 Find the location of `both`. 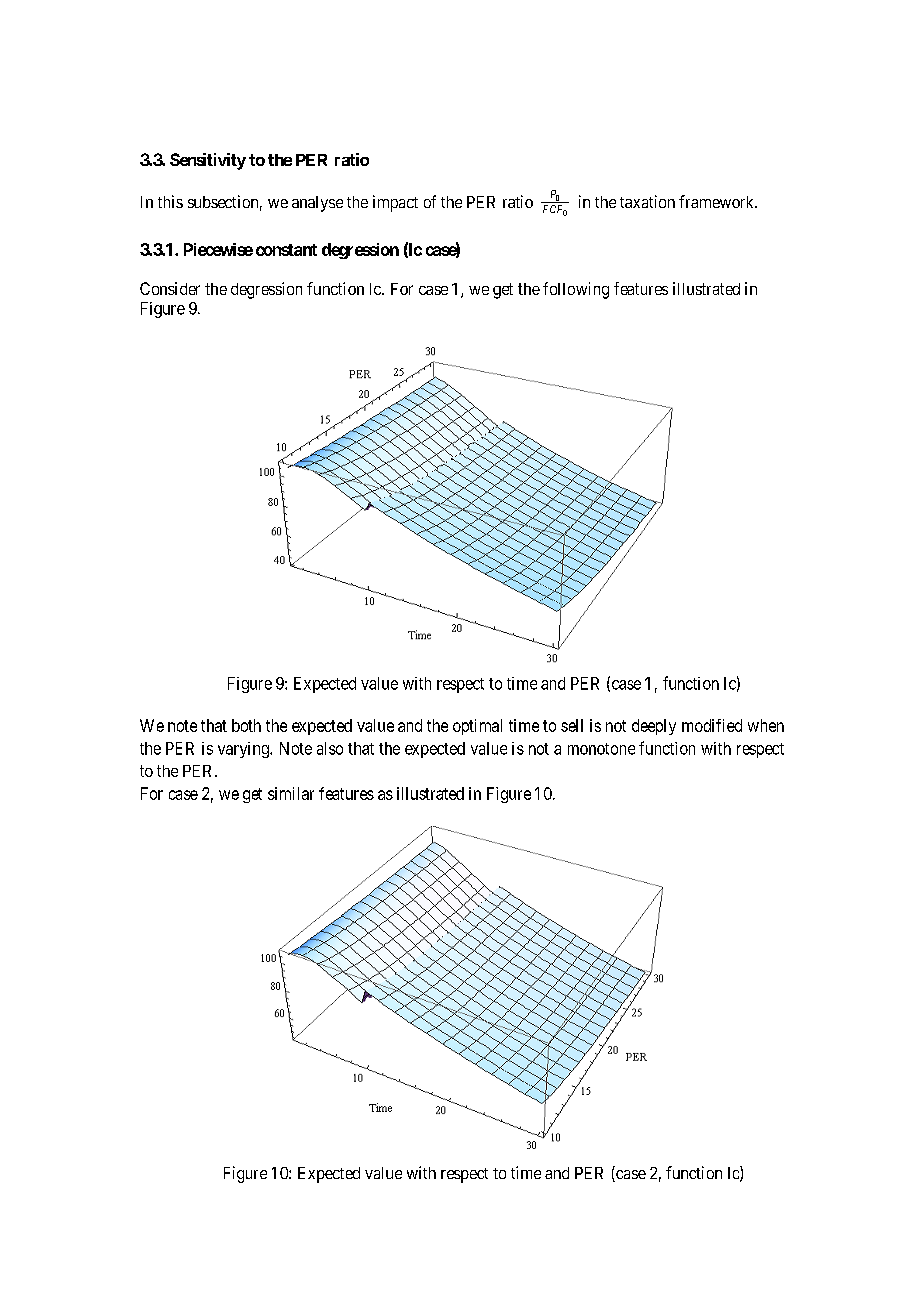

both is located at coordinates (246, 725).
